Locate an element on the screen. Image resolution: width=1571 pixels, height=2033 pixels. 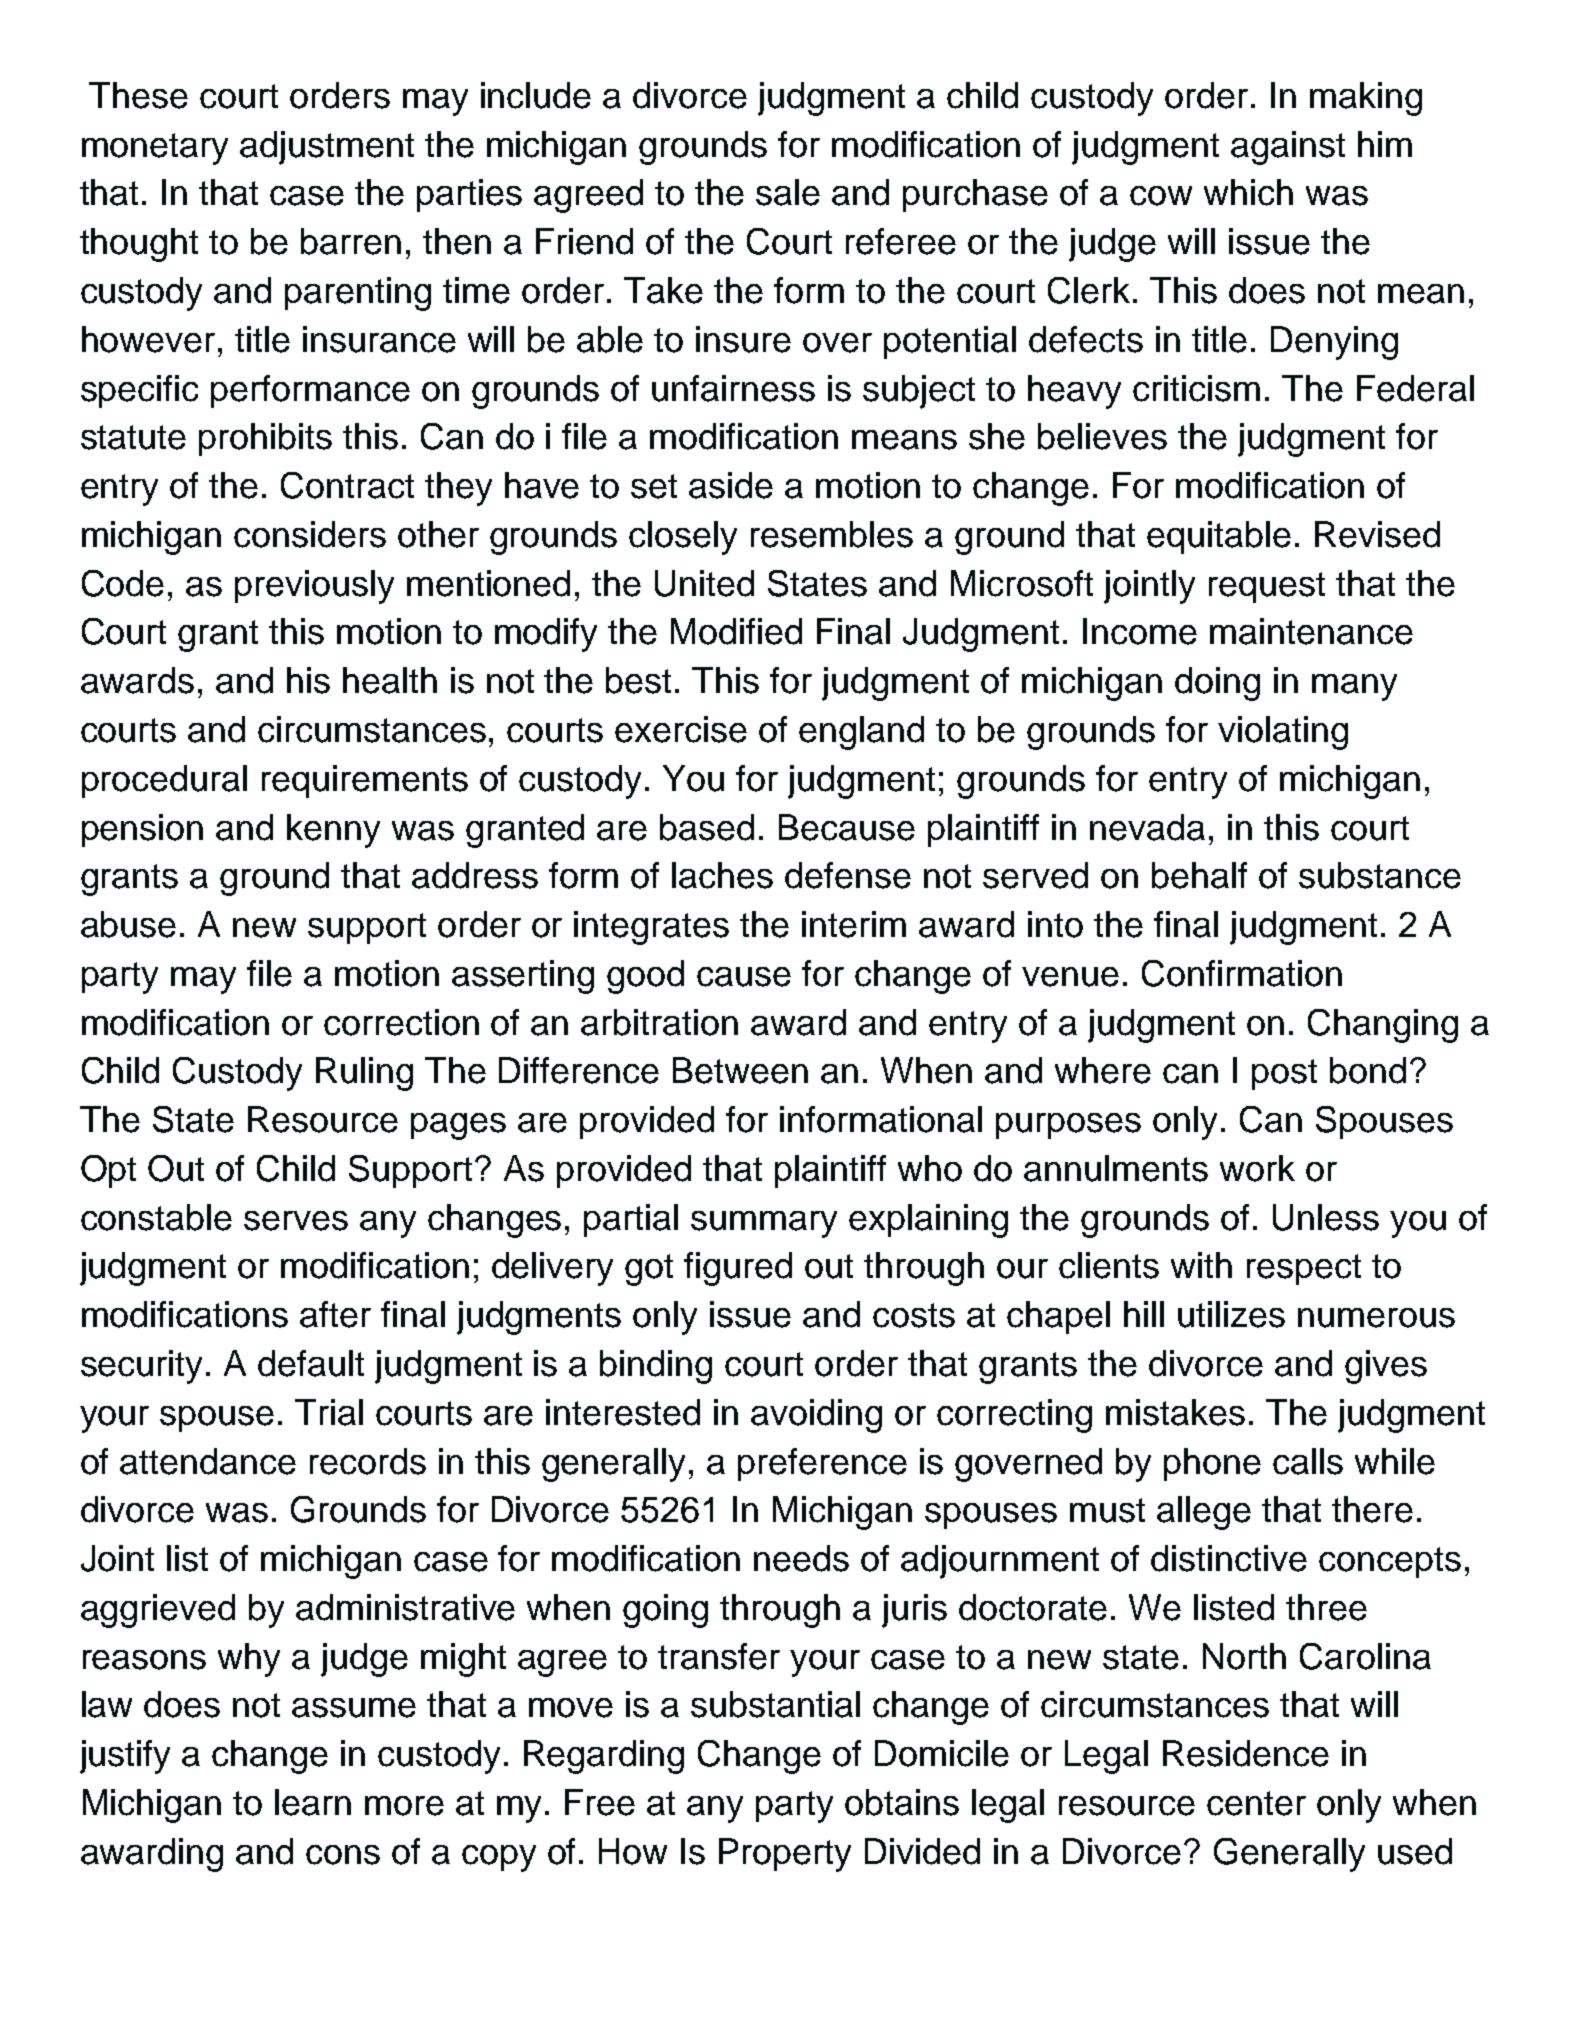
sale is located at coordinates (788, 192).
